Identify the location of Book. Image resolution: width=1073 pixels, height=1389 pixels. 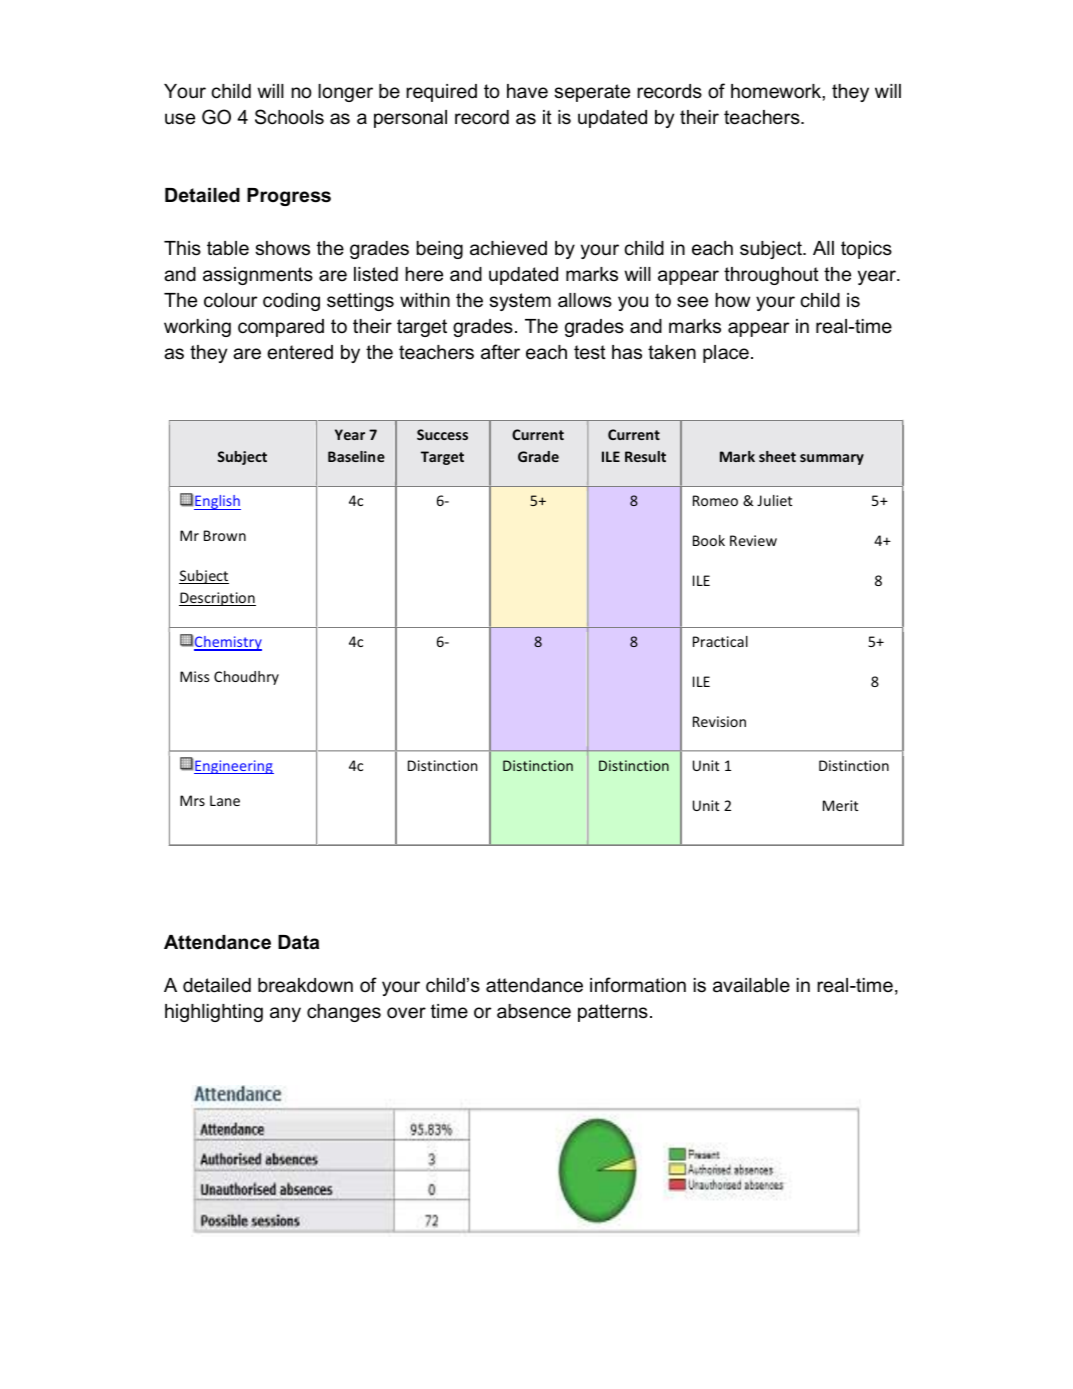
(709, 540).
